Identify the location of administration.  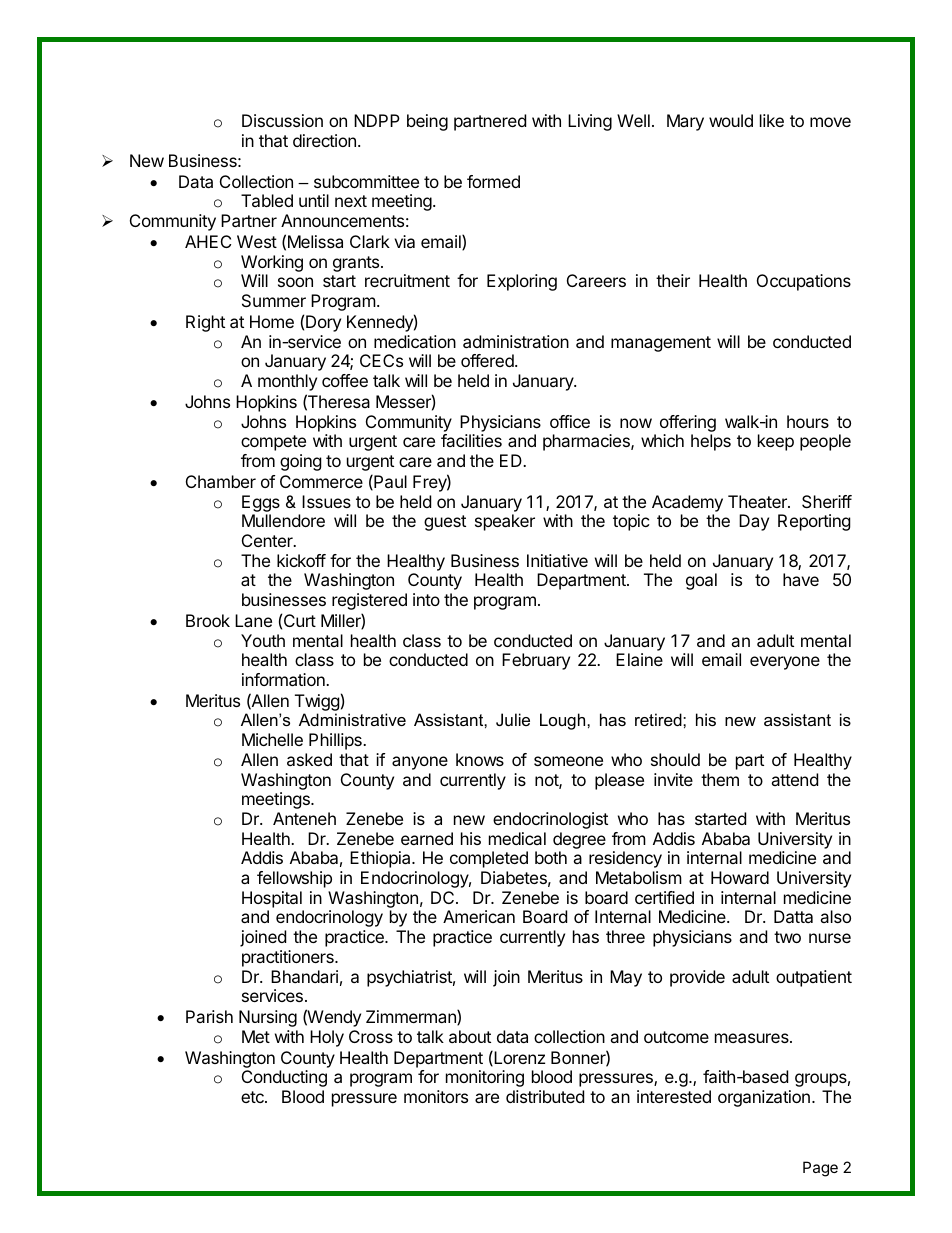
(516, 341).
